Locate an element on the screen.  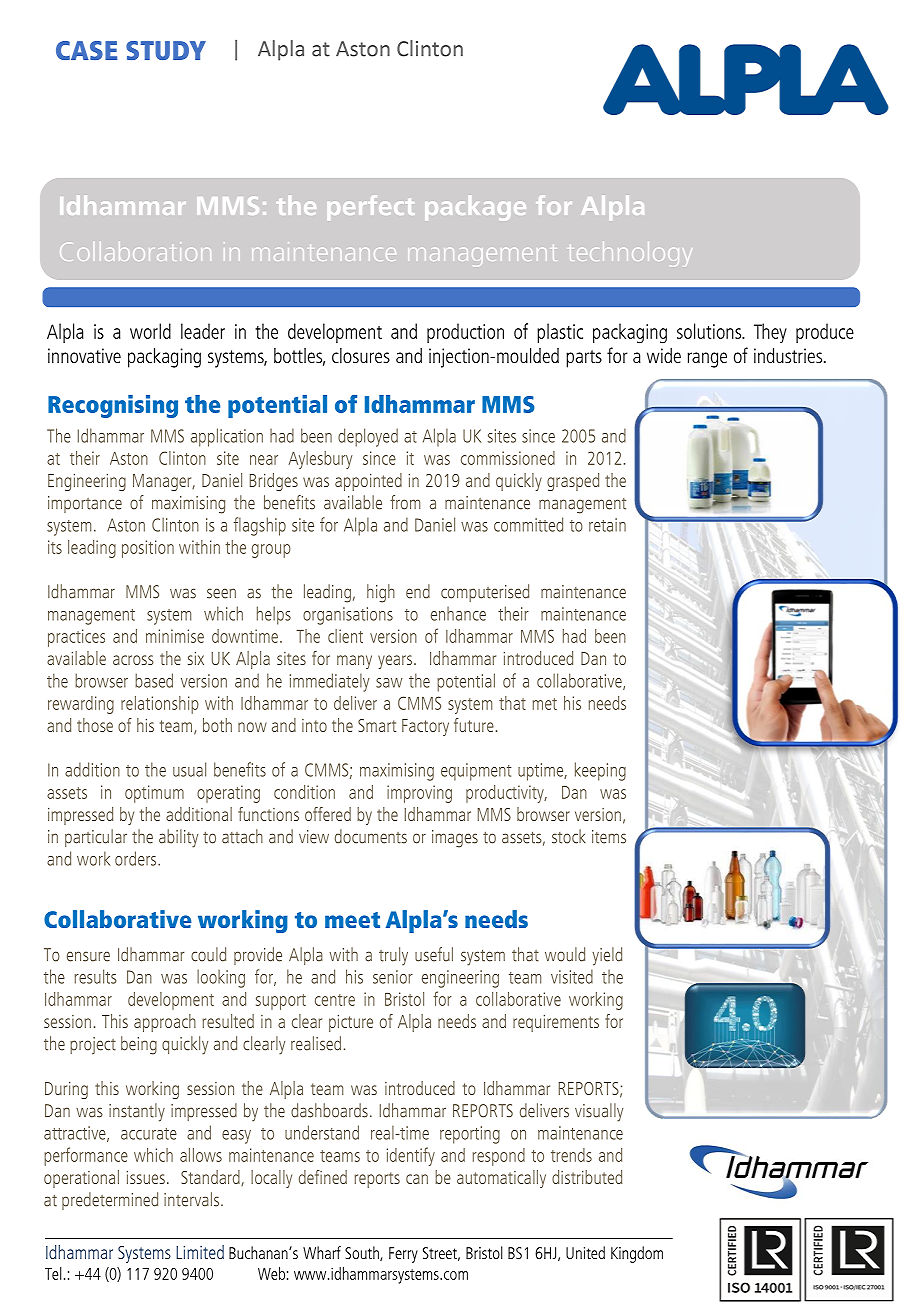
items is located at coordinates (609, 837).
